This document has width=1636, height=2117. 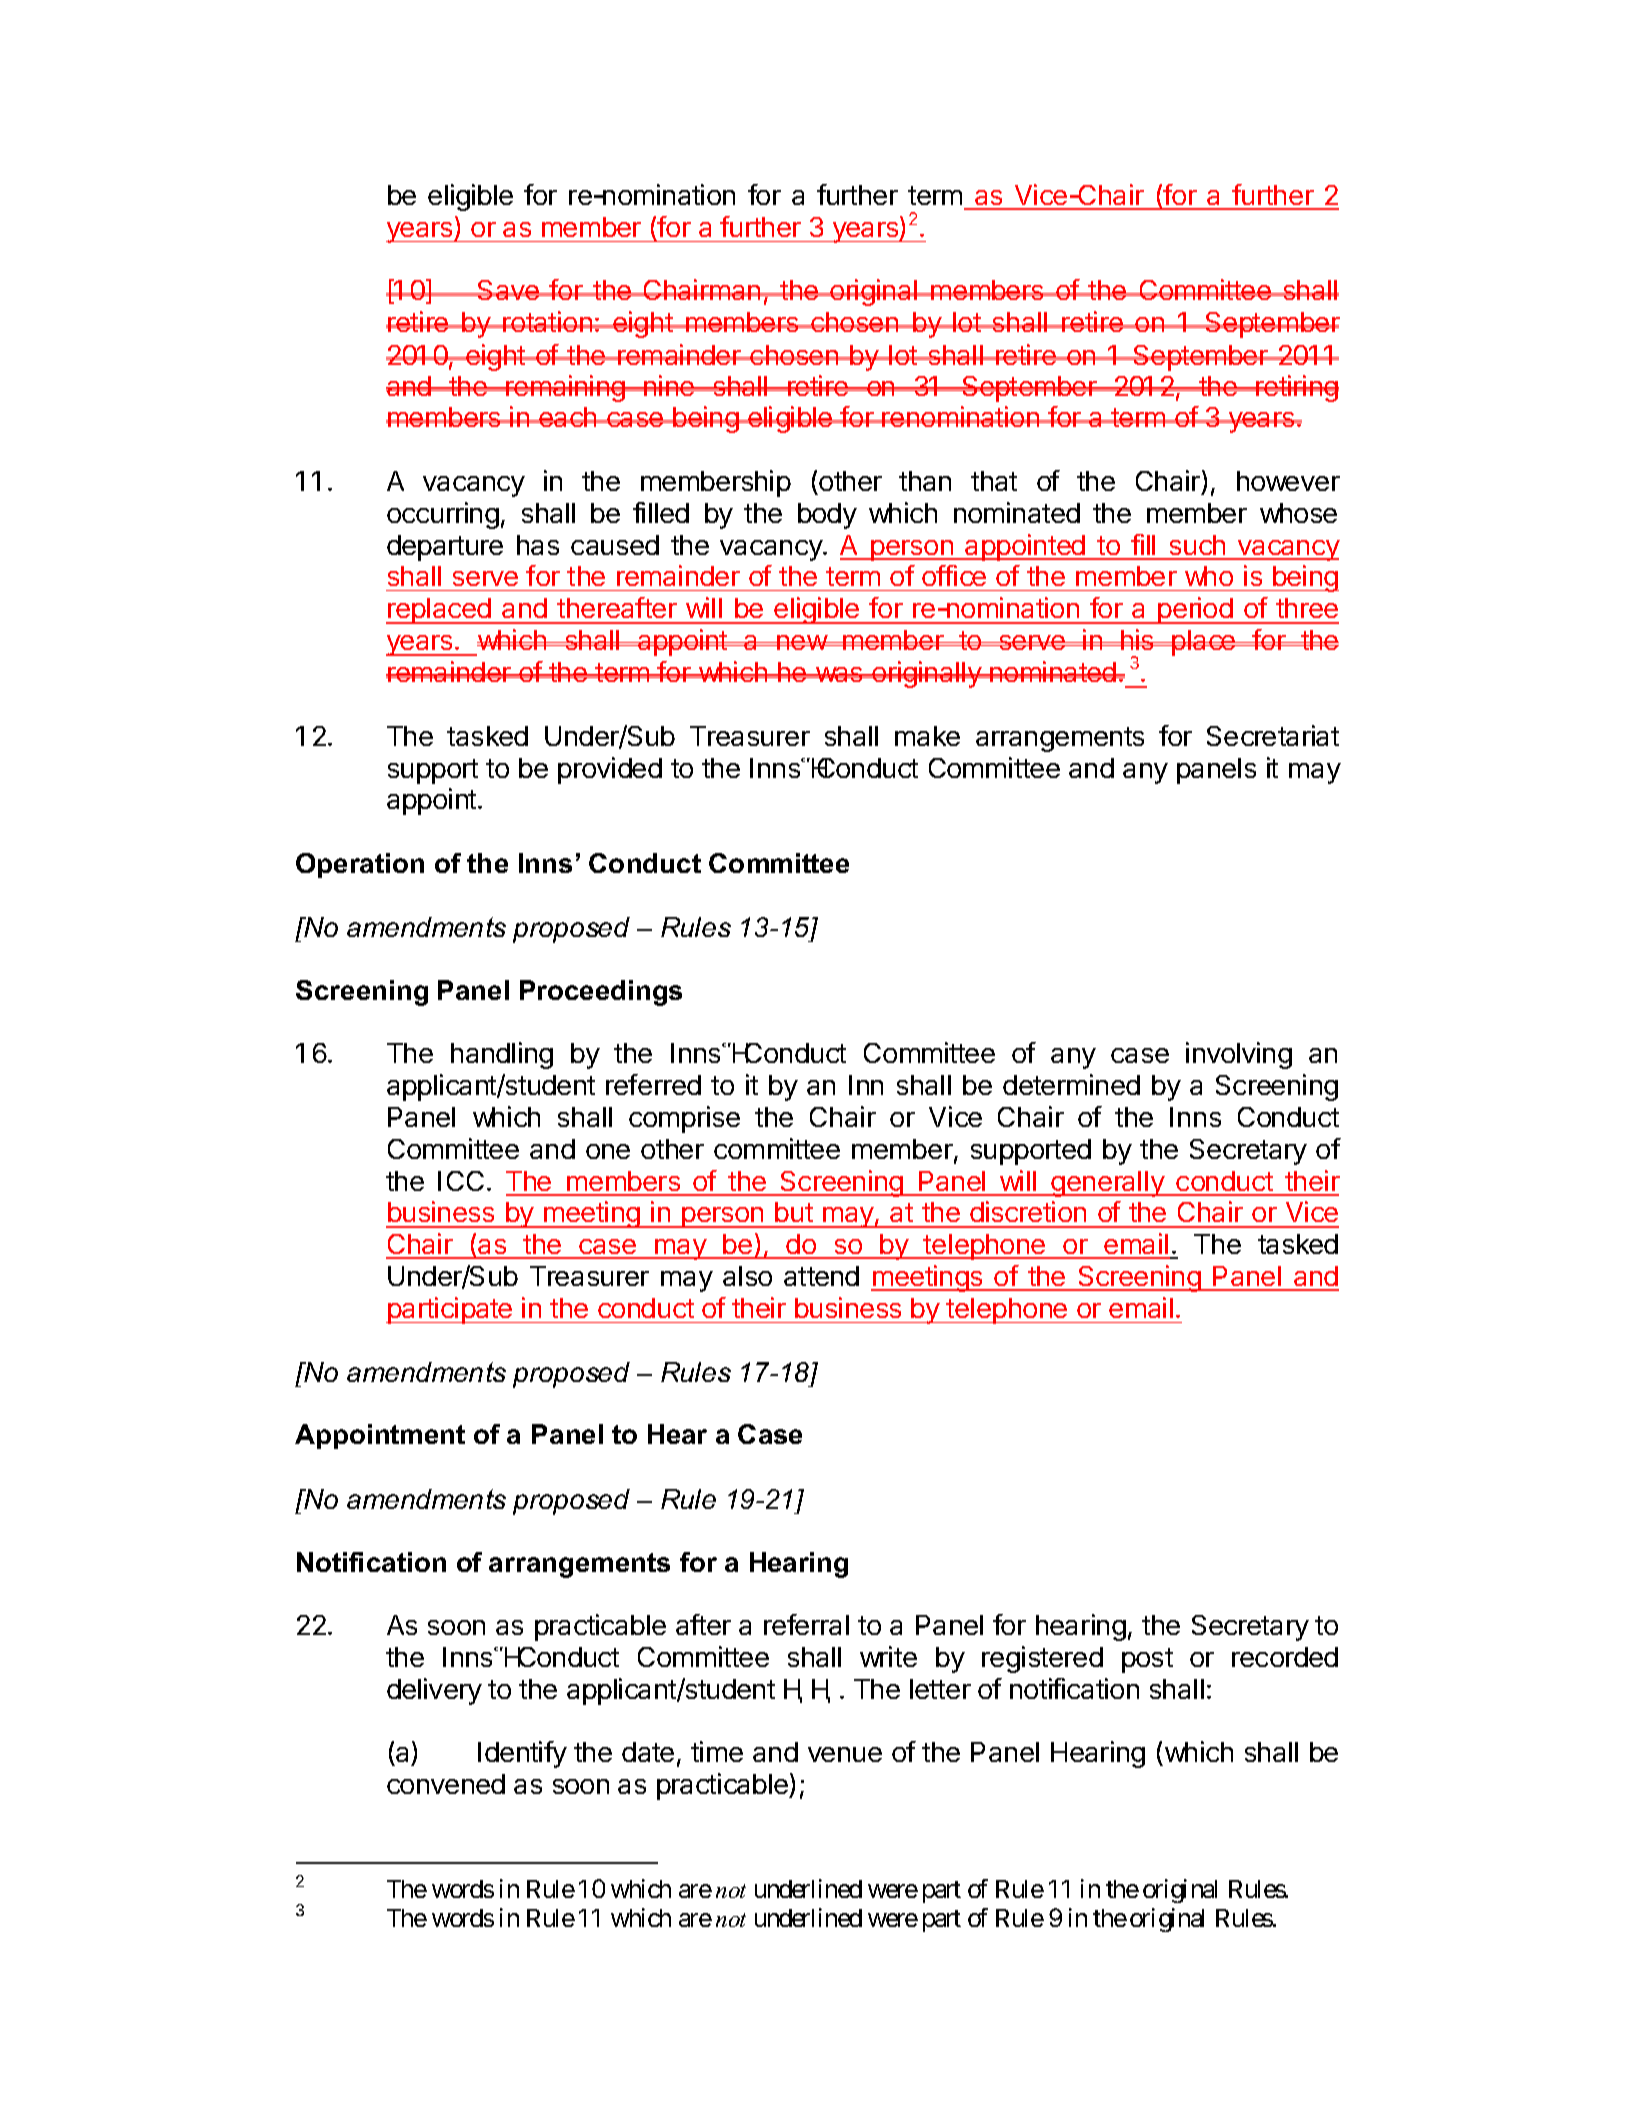 What do you see at coordinates (1108, 1184) in the document?
I see `generally` at bounding box center [1108, 1184].
